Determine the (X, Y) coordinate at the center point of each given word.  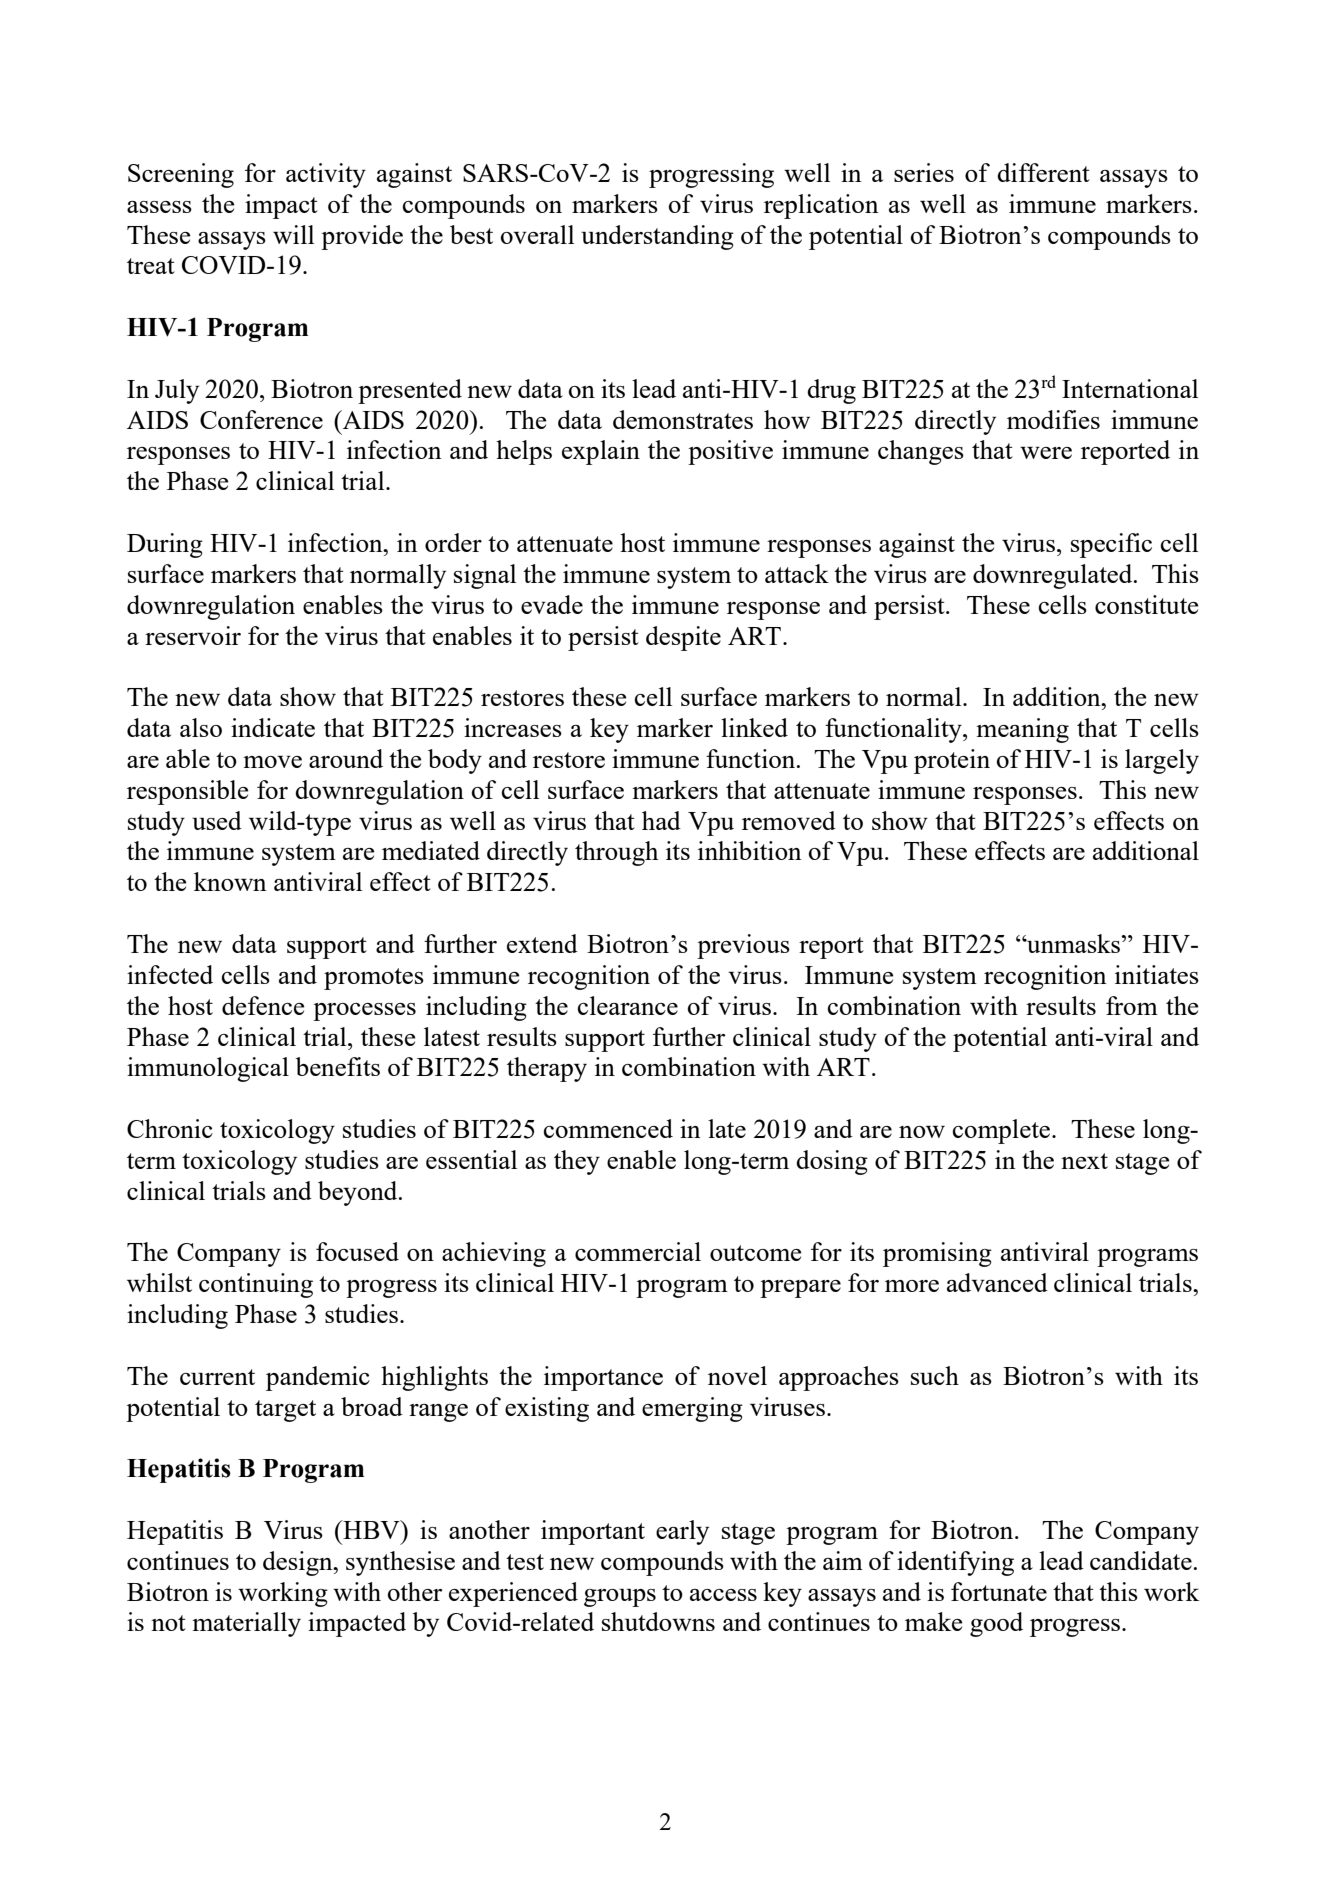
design (299, 1563)
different (1043, 172)
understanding (657, 237)
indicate (273, 727)
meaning (1022, 730)
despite (683, 638)
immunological (208, 1069)
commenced (608, 1128)
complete (1003, 1131)
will (293, 234)
